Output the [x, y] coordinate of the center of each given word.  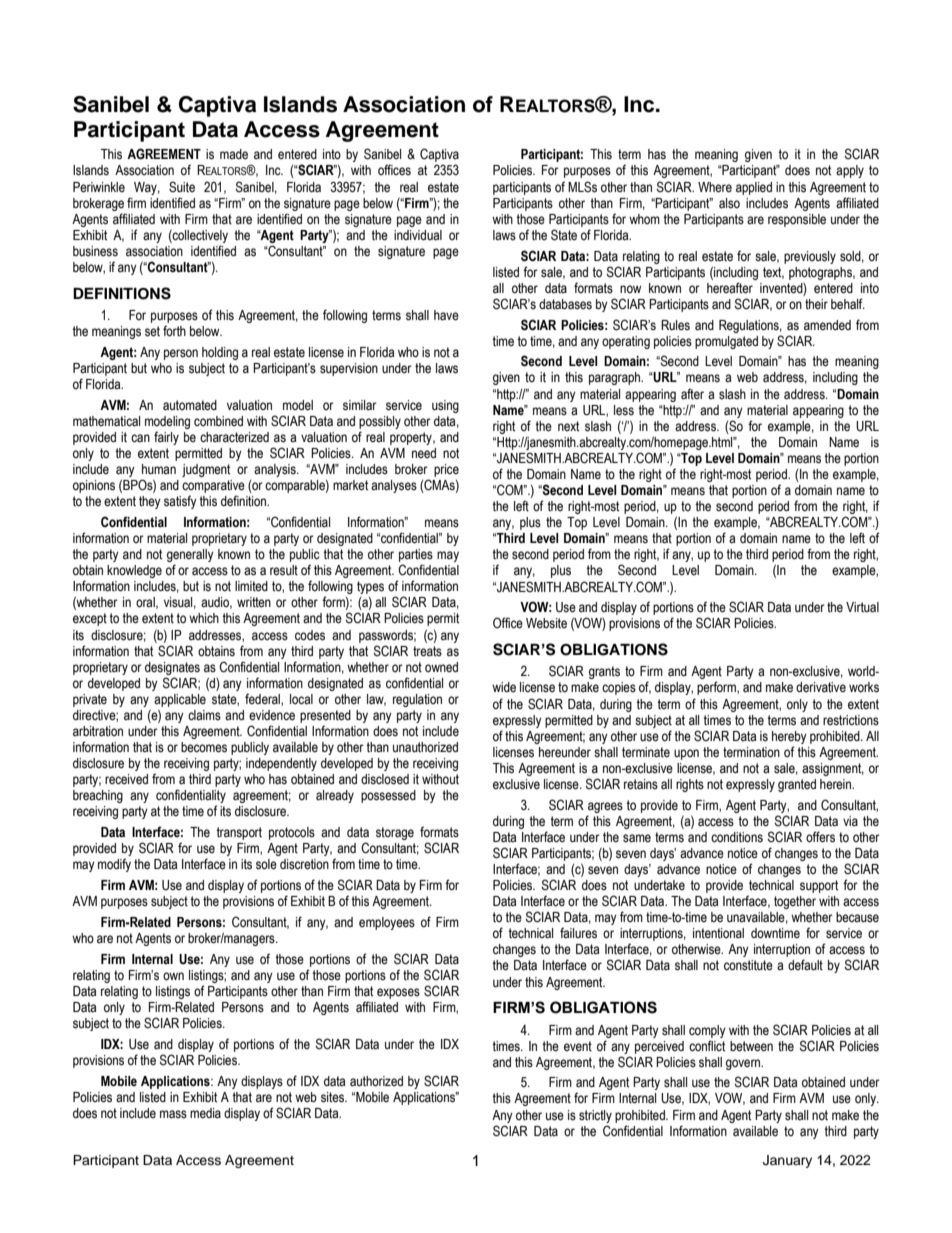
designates [172, 668]
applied [754, 188]
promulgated [726, 342]
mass [173, 1114]
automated [190, 405]
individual [418, 235]
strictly [595, 1116]
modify [114, 865]
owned [441, 667]
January [787, 1161]
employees [387, 923]
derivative [821, 687]
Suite [182, 187]
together [795, 902]
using [445, 406]
